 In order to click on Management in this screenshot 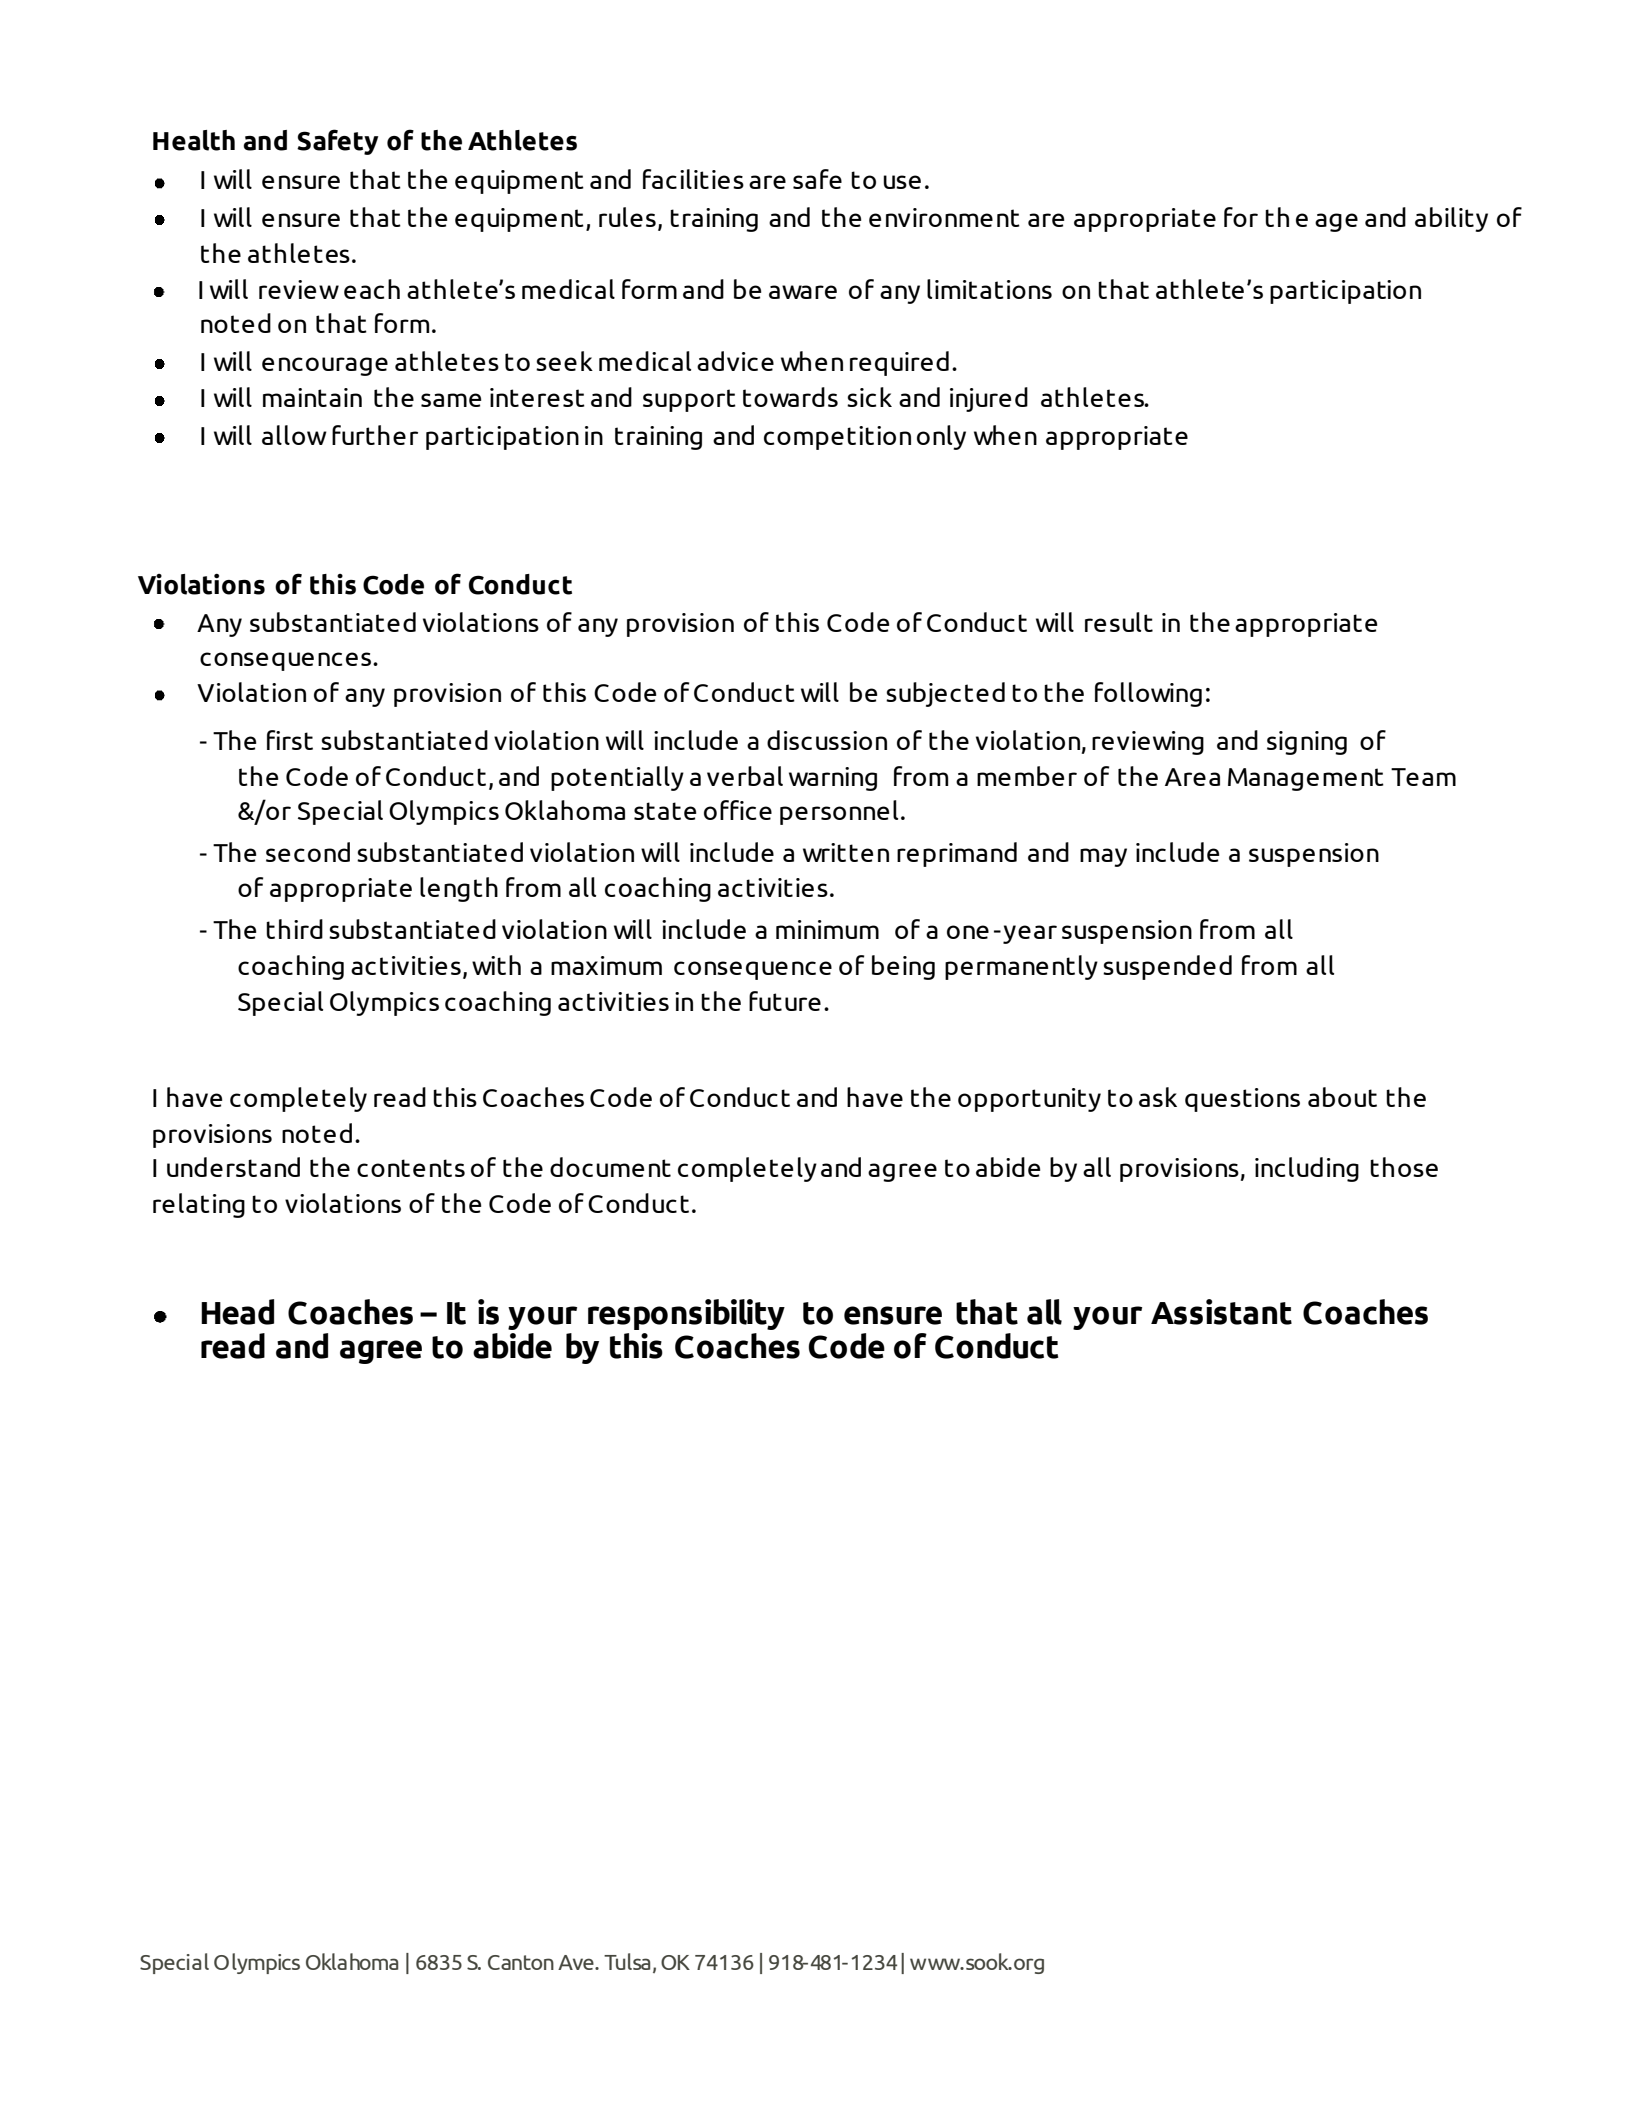, I will do `click(1306, 779)`.
